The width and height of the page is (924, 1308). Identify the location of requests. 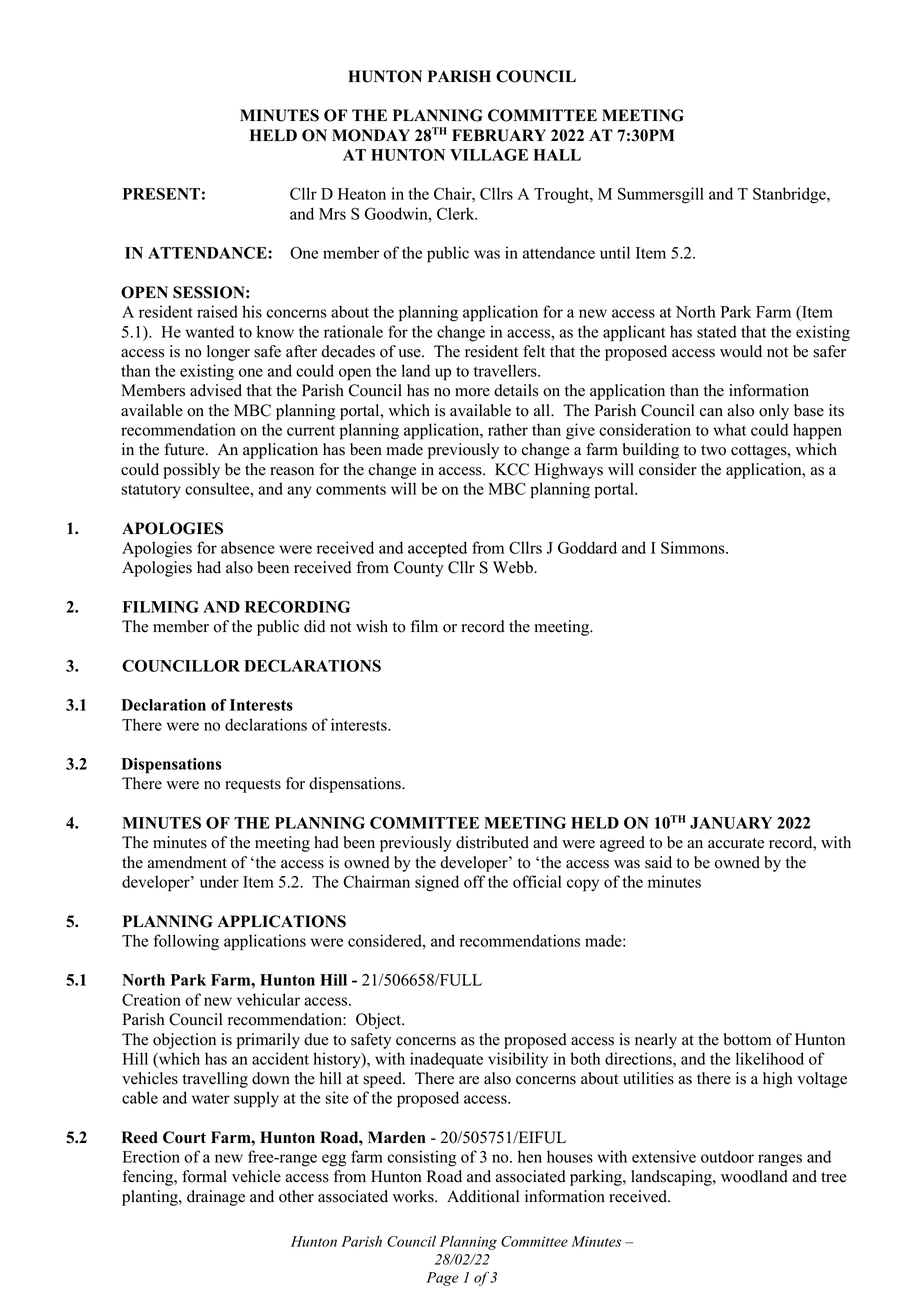
(253, 786).
